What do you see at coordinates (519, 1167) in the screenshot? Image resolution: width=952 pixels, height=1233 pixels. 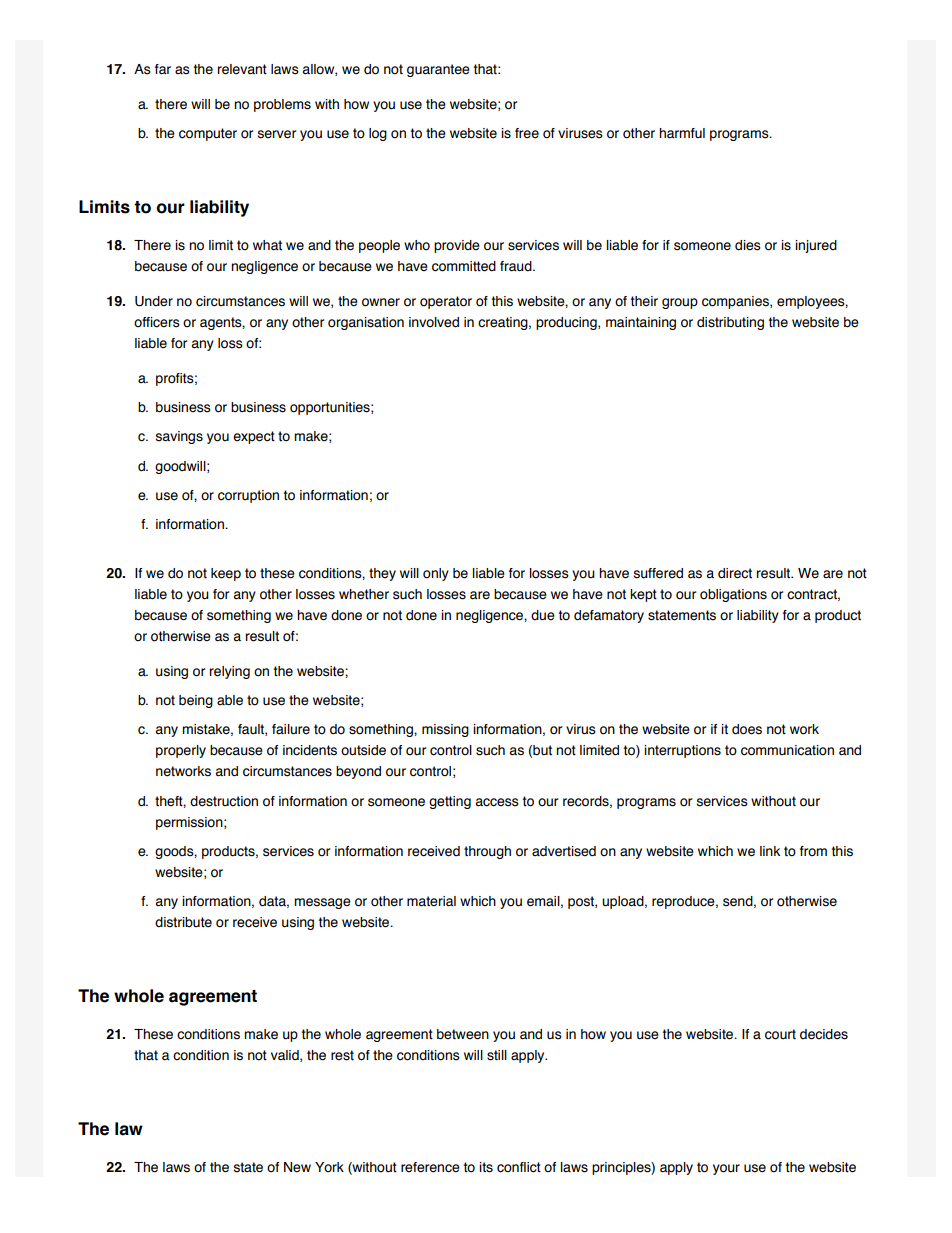 I see `conflict` at bounding box center [519, 1167].
